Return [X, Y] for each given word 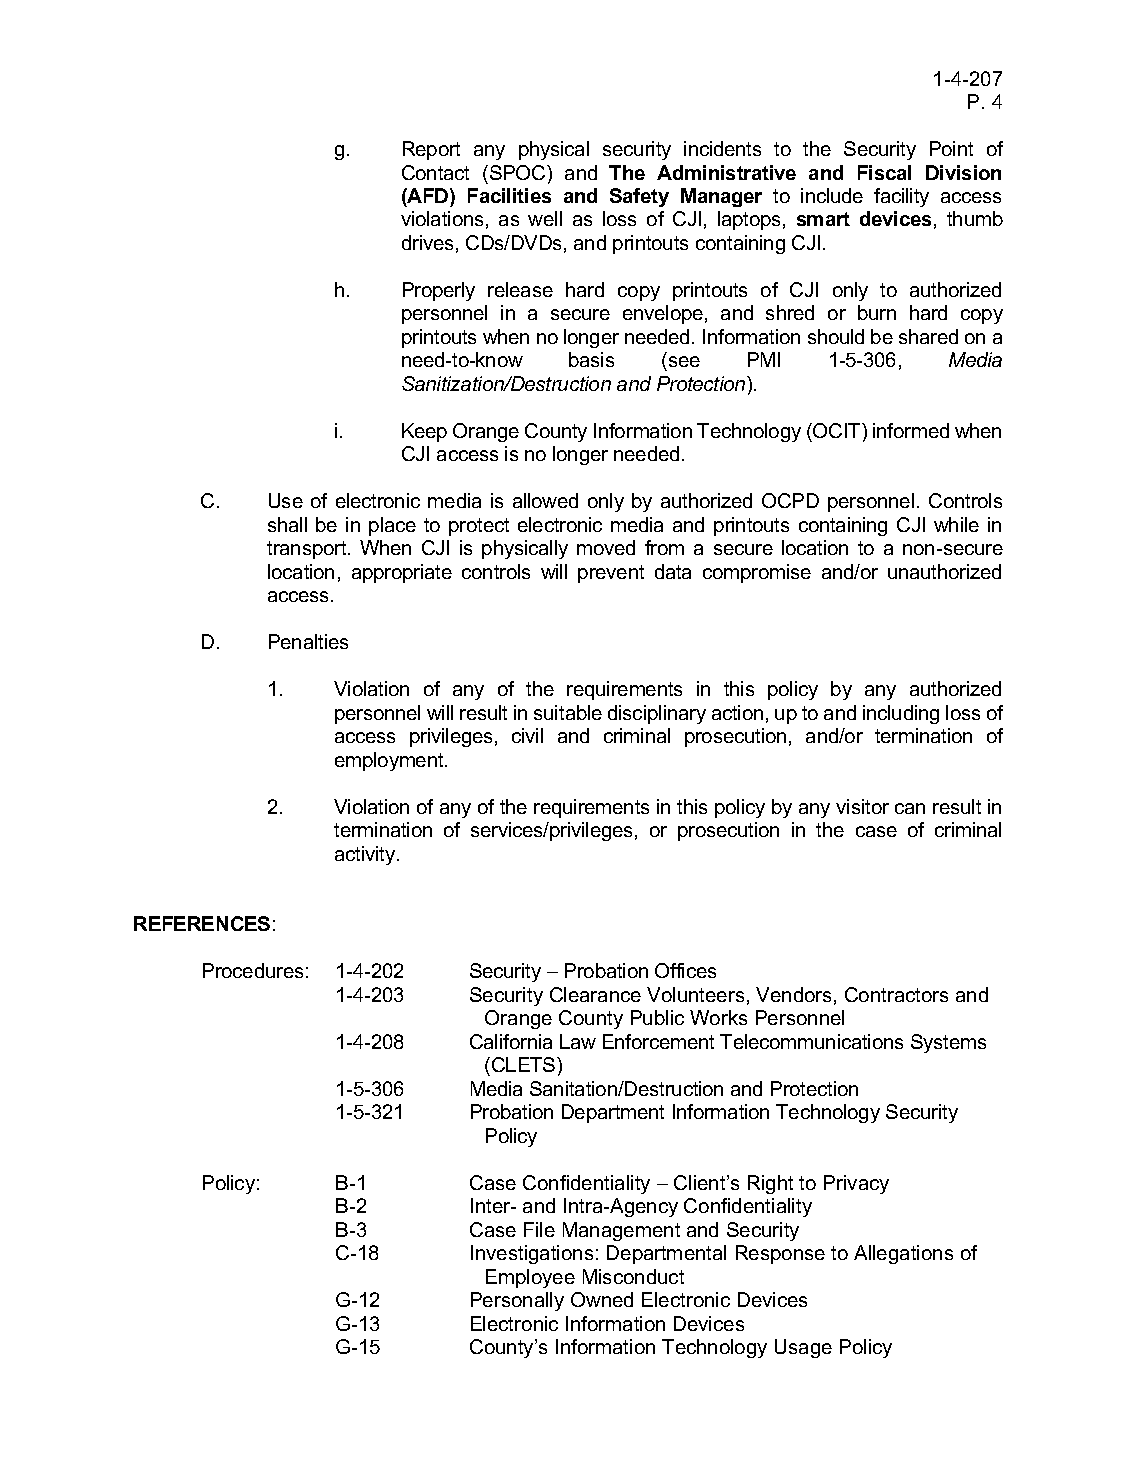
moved [606, 547]
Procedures [253, 970]
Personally [517, 1301]
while [956, 524]
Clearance [595, 994]
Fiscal [884, 172]
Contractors [896, 994]
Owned [602, 1299]
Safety [639, 197]
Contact [435, 172]
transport [308, 550]
